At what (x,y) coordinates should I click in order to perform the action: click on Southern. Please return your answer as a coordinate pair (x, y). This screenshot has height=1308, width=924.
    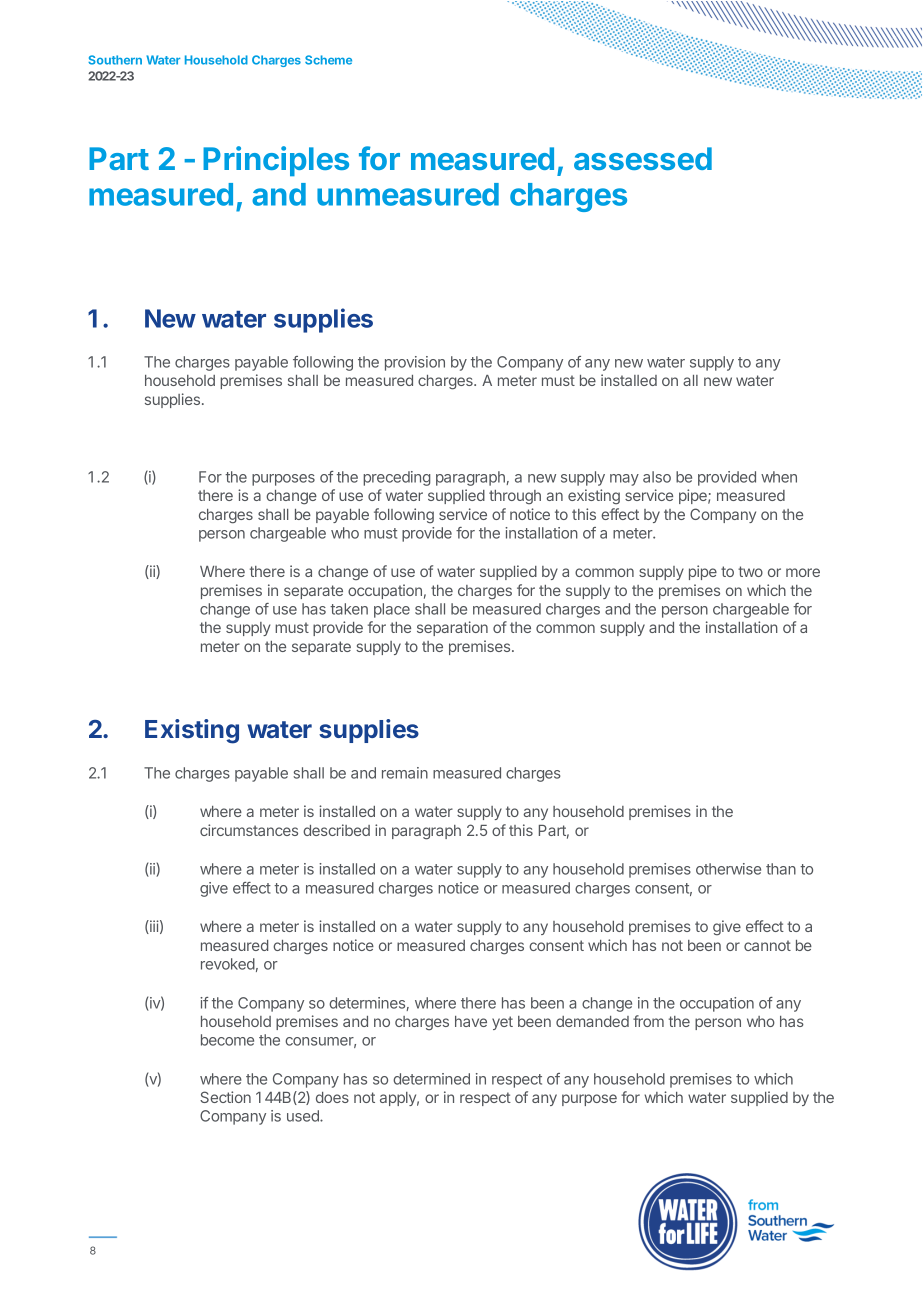
    Looking at the image, I should click on (115, 60).
